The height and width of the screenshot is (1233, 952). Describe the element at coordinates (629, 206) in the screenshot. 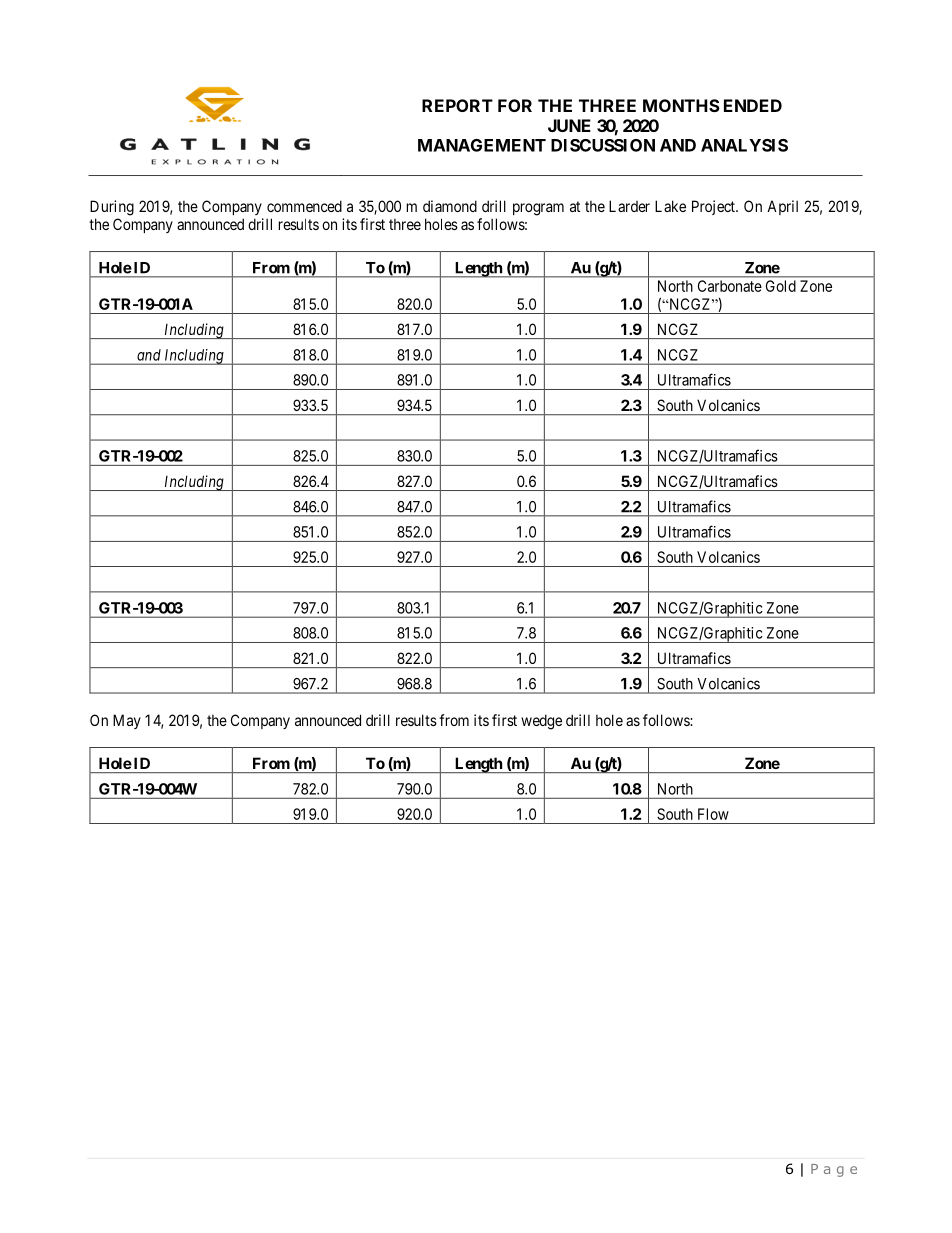

I see `Larder` at that location.
